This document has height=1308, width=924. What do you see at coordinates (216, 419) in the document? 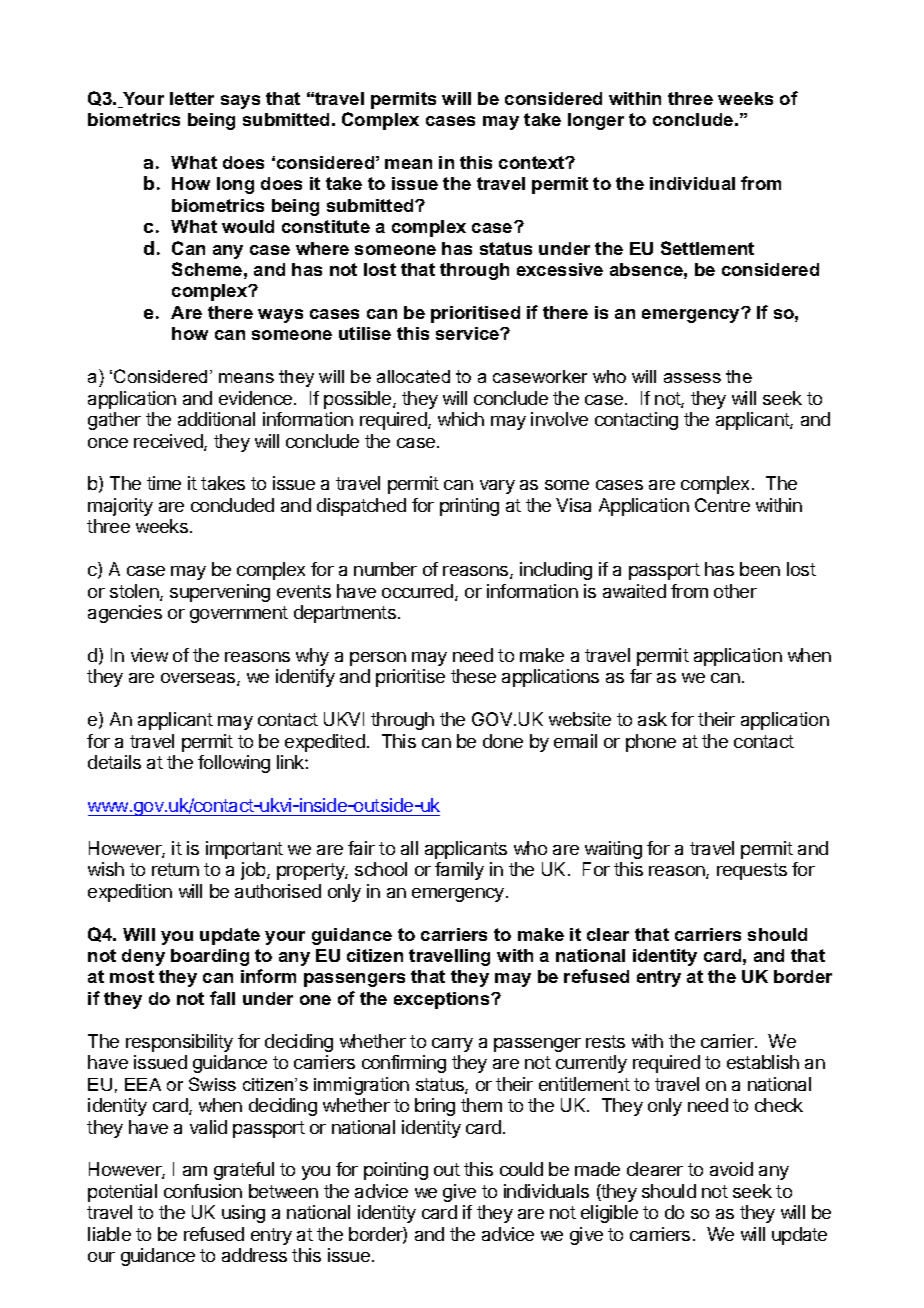
I see `additional` at bounding box center [216, 419].
